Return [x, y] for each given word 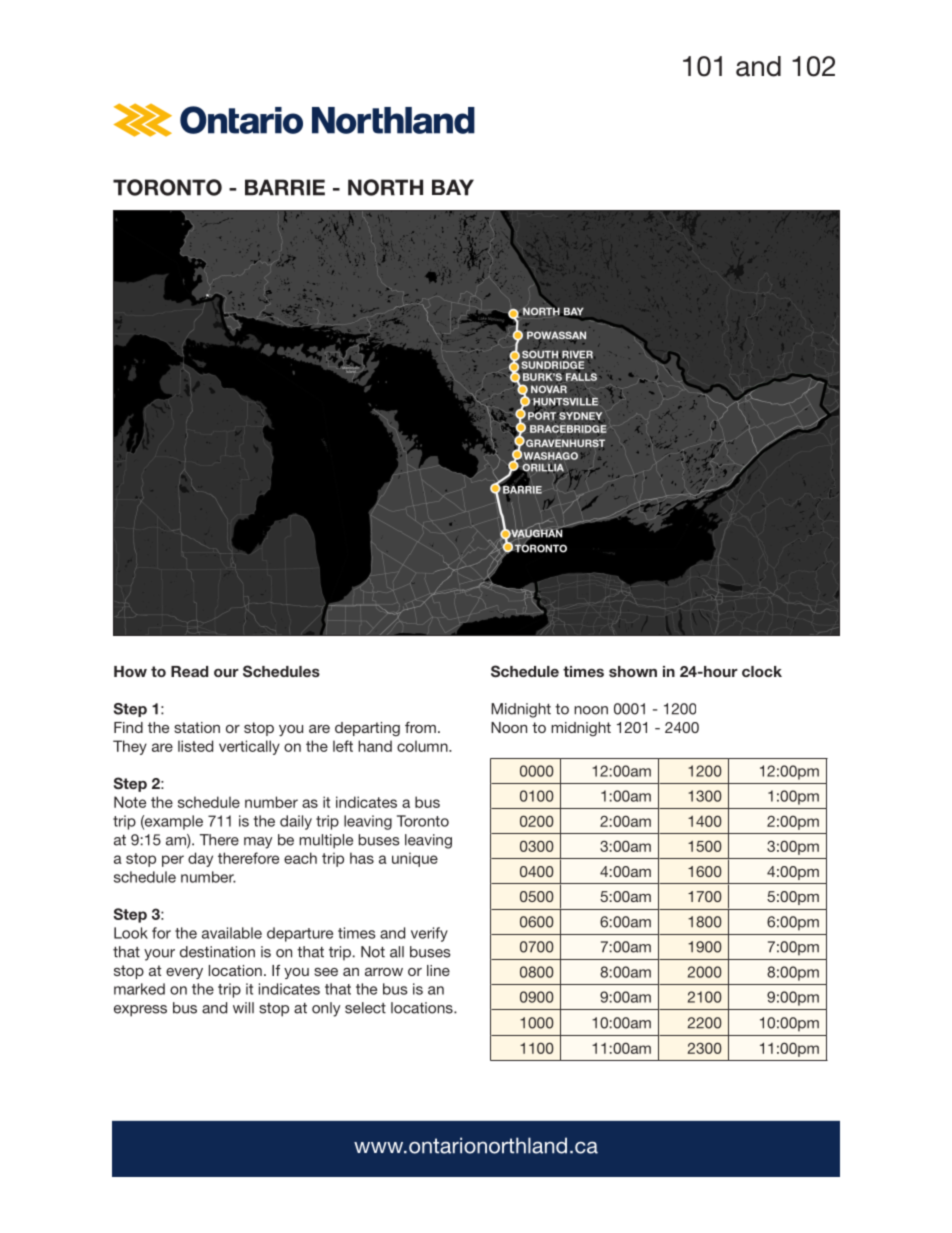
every [184, 973]
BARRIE [285, 187]
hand [375, 746]
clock [762, 671]
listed [195, 746]
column [423, 746]
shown [633, 671]
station [197, 727]
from [420, 727]
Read [189, 671]
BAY [453, 187]
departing [367, 729]
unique [415, 859]
